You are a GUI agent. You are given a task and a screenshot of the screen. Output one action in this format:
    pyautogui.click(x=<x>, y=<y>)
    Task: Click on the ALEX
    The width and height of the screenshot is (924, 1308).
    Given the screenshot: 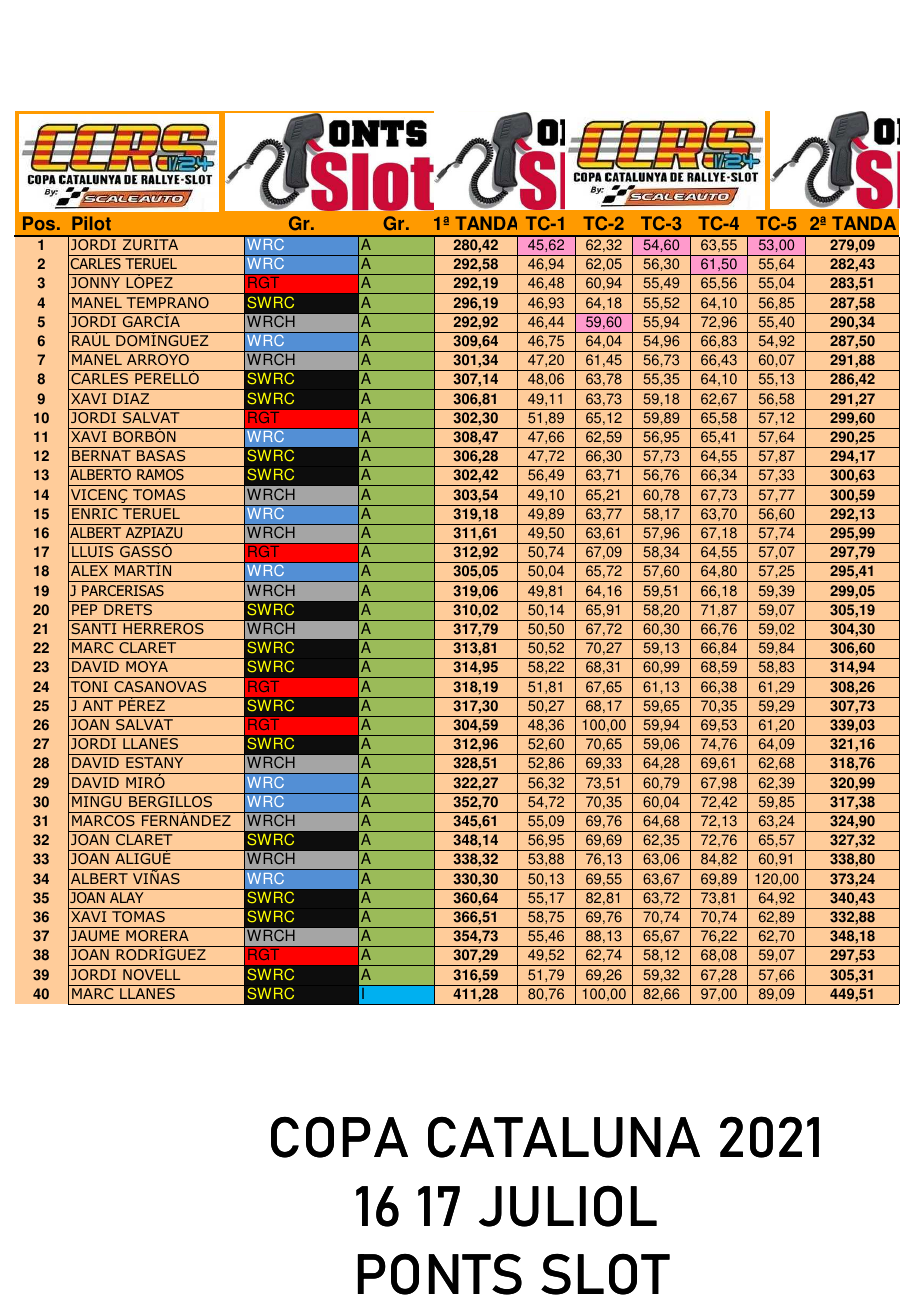 What is the action you would take?
    pyautogui.click(x=89, y=570)
